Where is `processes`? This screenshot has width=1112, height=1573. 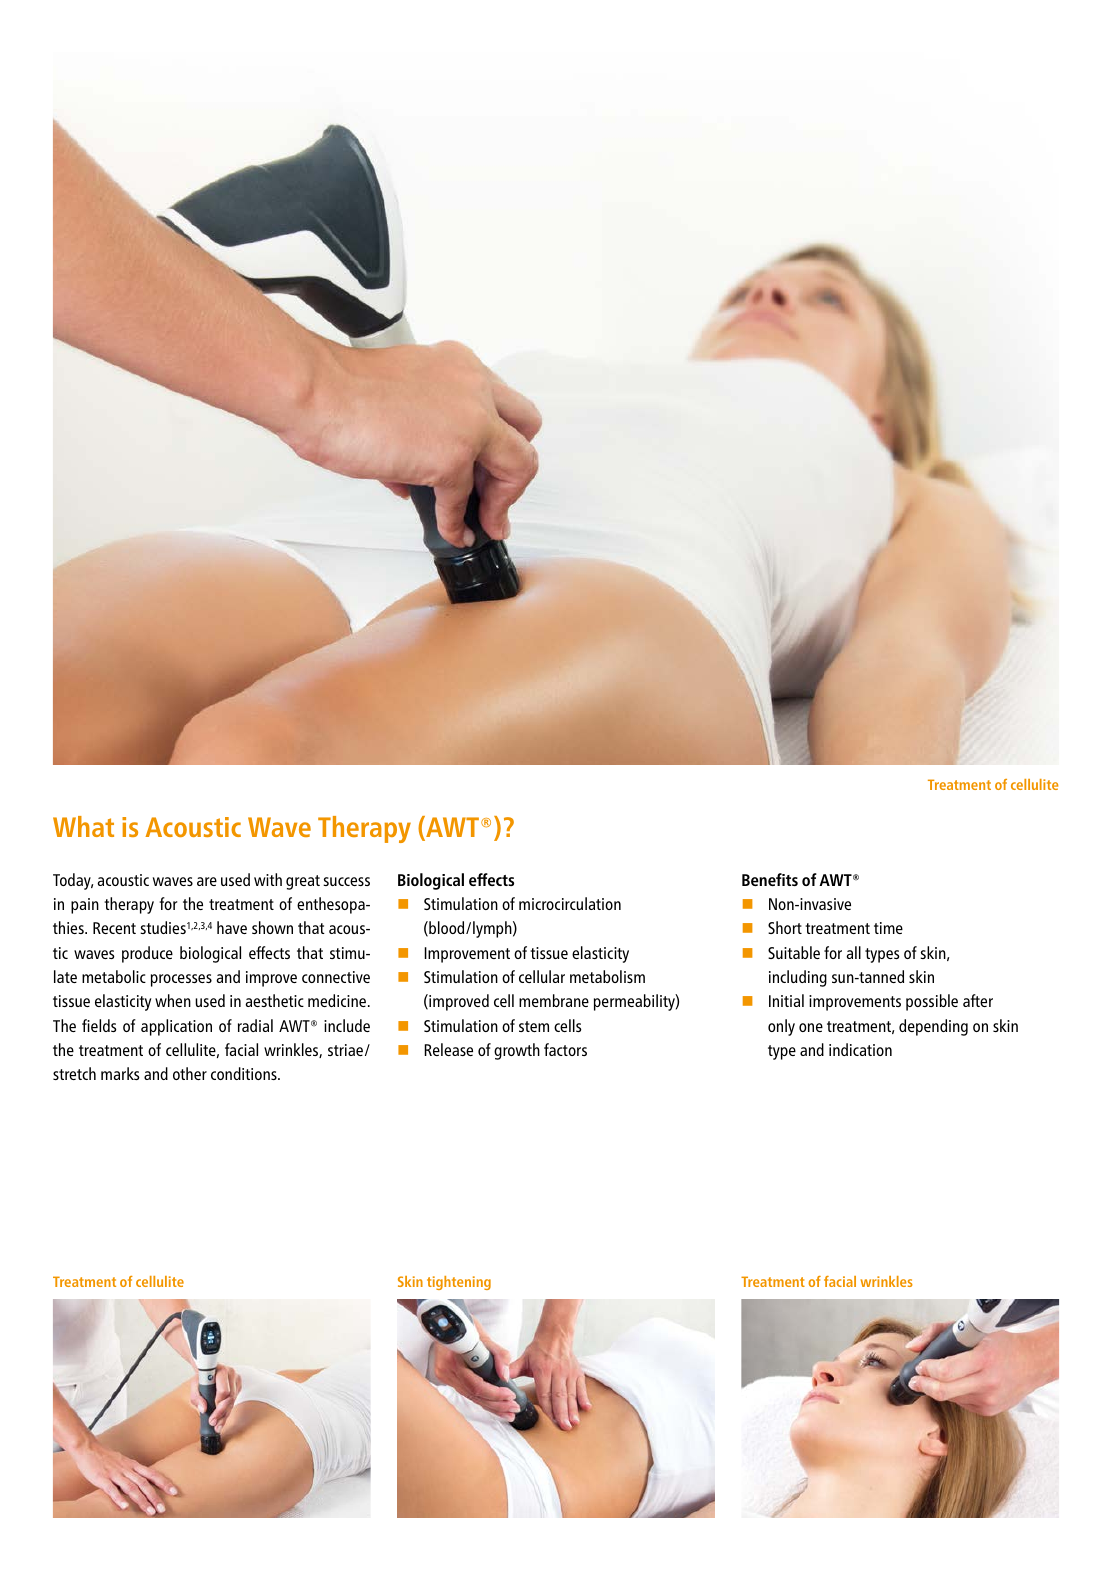
processes is located at coordinates (181, 980).
